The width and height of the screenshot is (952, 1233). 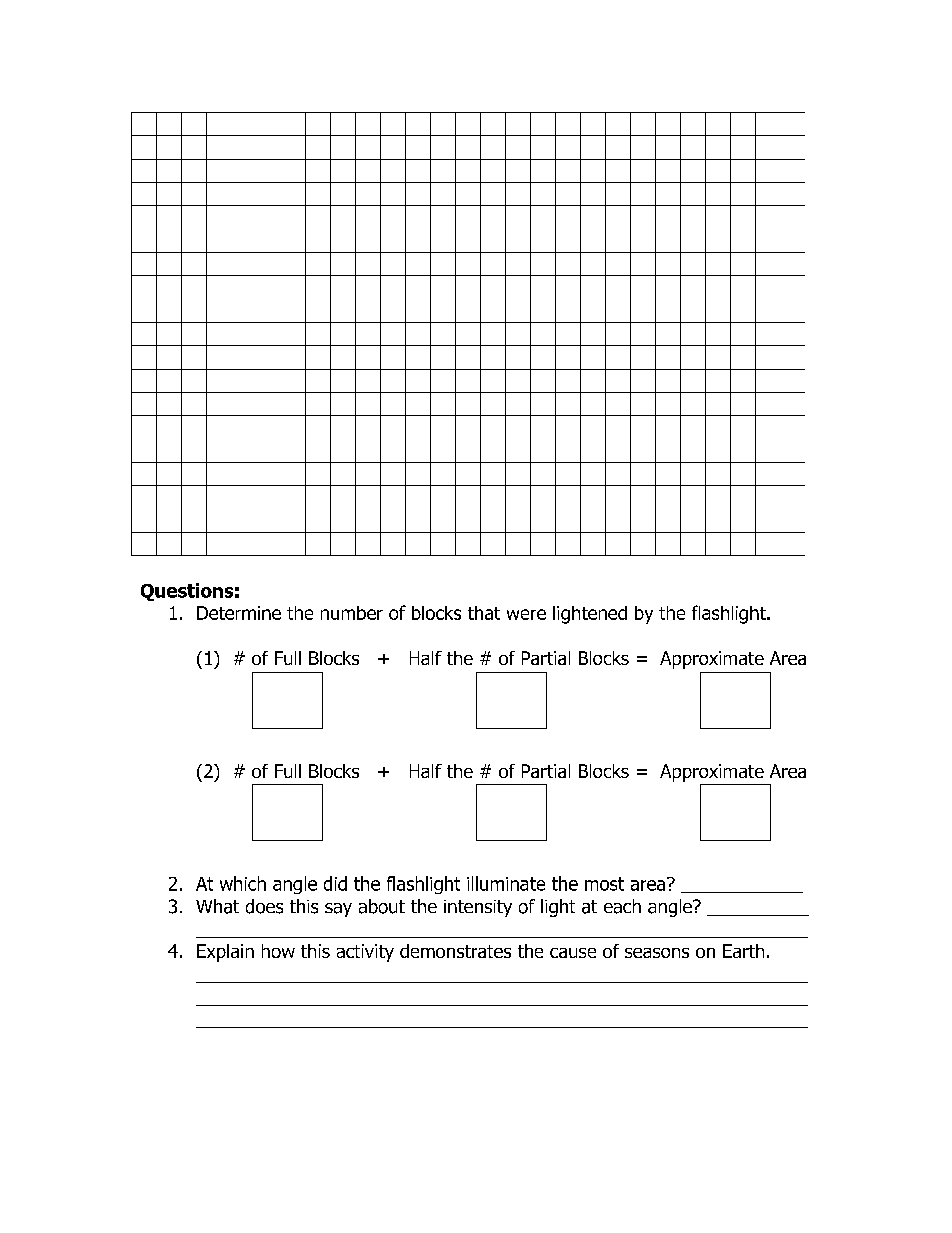 What do you see at coordinates (506, 883) in the screenshot?
I see `illuminate` at bounding box center [506, 883].
